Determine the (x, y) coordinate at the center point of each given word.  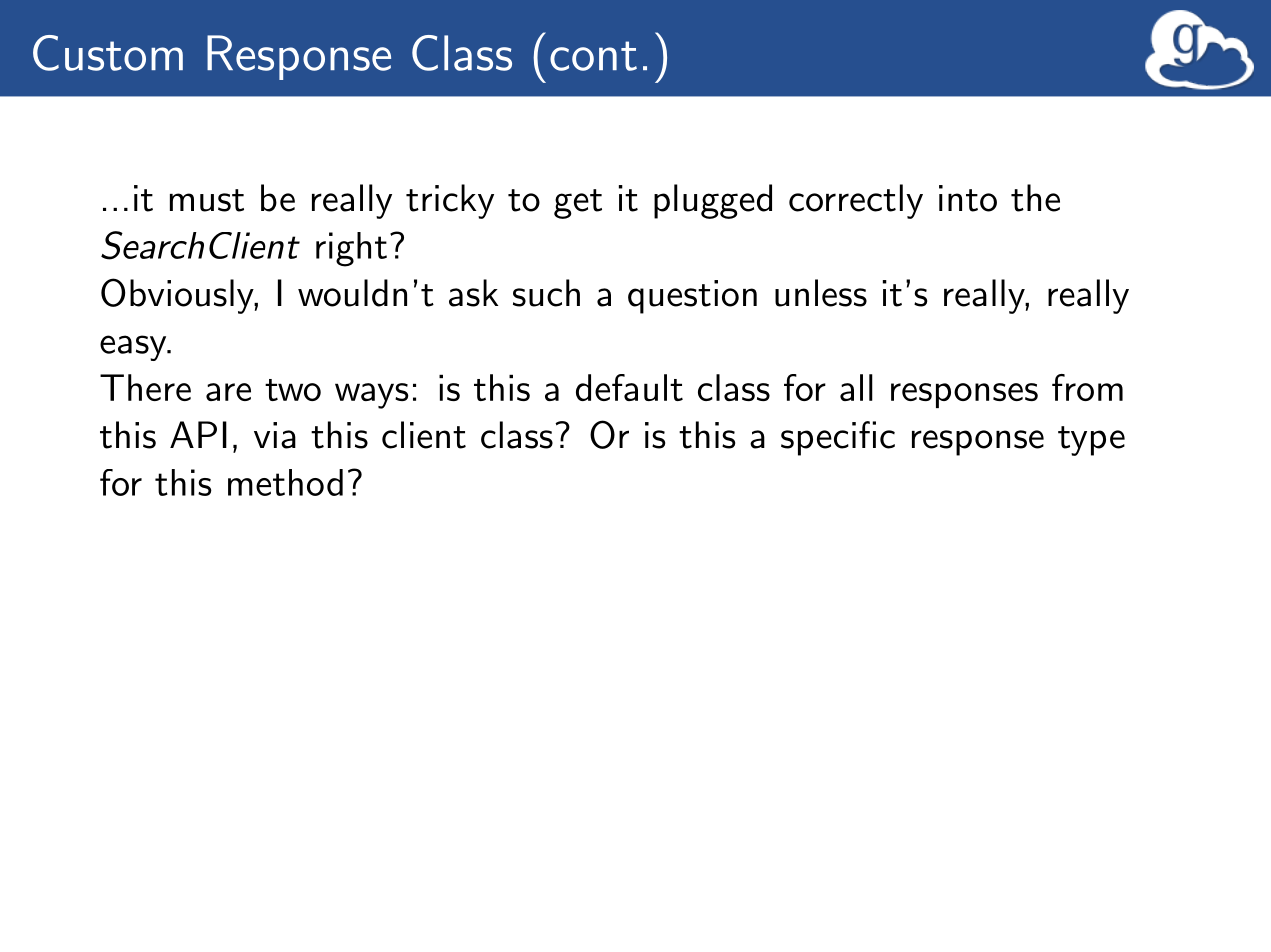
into (968, 198)
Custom (108, 53)
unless (821, 293)
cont (593, 56)
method (285, 482)
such (546, 293)
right (351, 249)
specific (838, 438)
